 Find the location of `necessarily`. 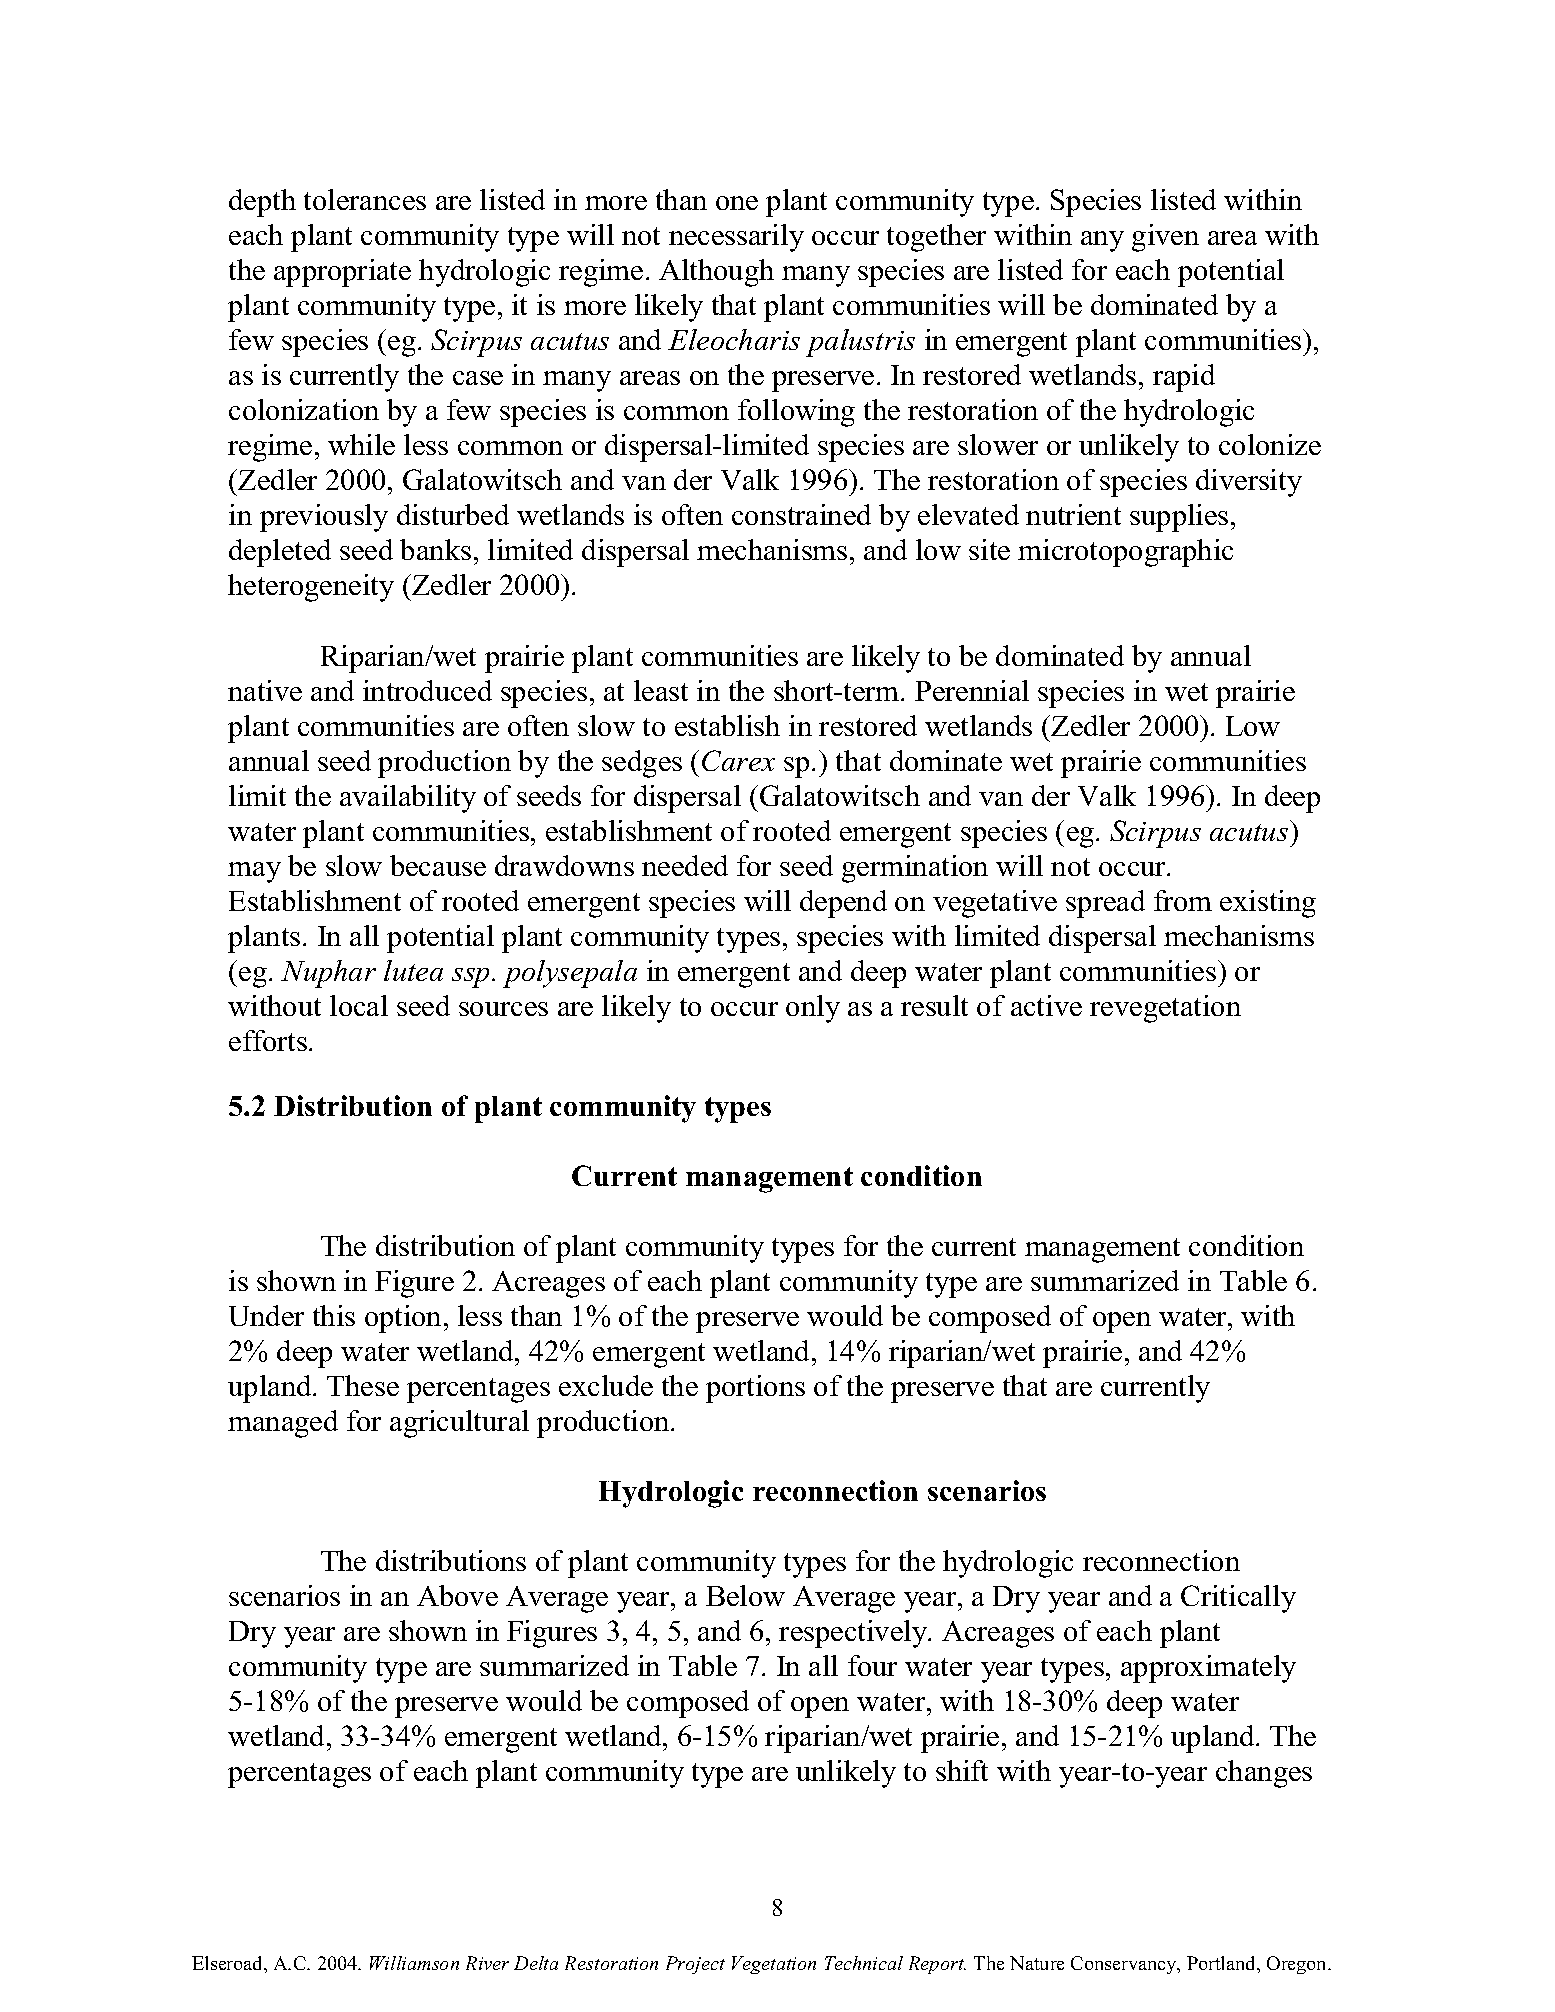

necessarily is located at coordinates (736, 238).
